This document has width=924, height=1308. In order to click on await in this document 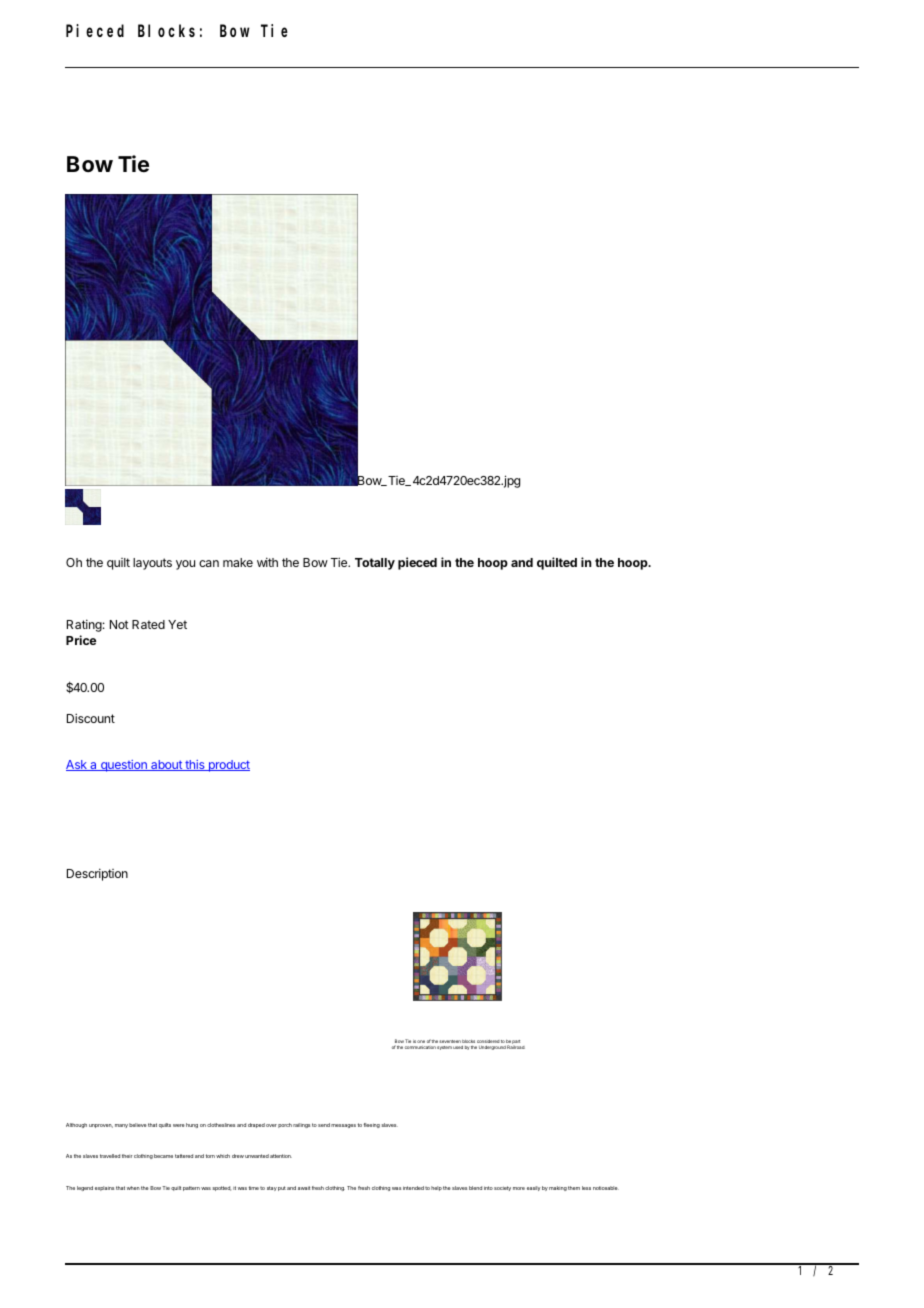, I will do `click(304, 1188)`.
